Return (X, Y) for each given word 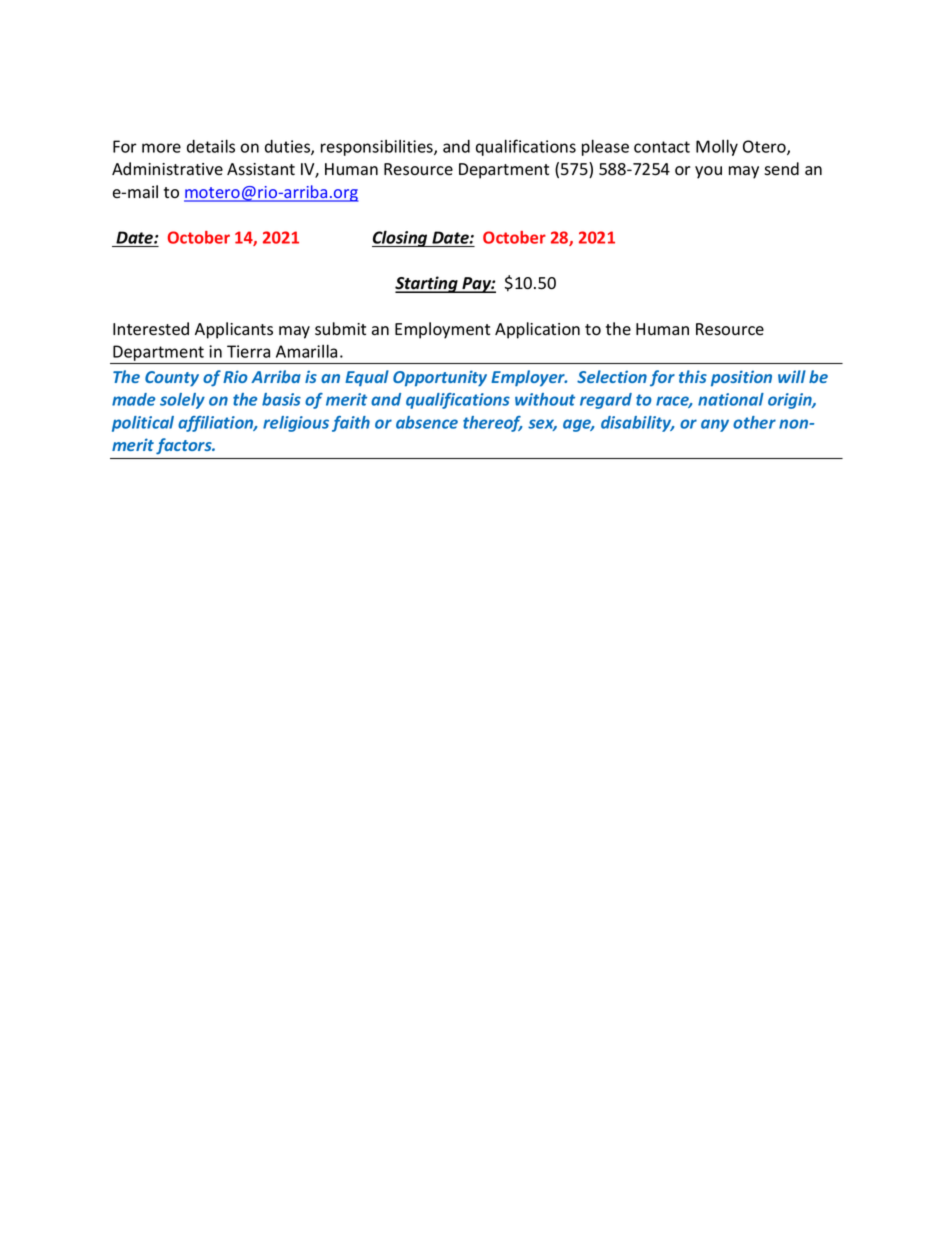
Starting (427, 284)
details (211, 146)
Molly (717, 147)
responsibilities (378, 148)
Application (537, 330)
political (143, 424)
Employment (442, 330)
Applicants (234, 330)
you (708, 172)
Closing (401, 238)
